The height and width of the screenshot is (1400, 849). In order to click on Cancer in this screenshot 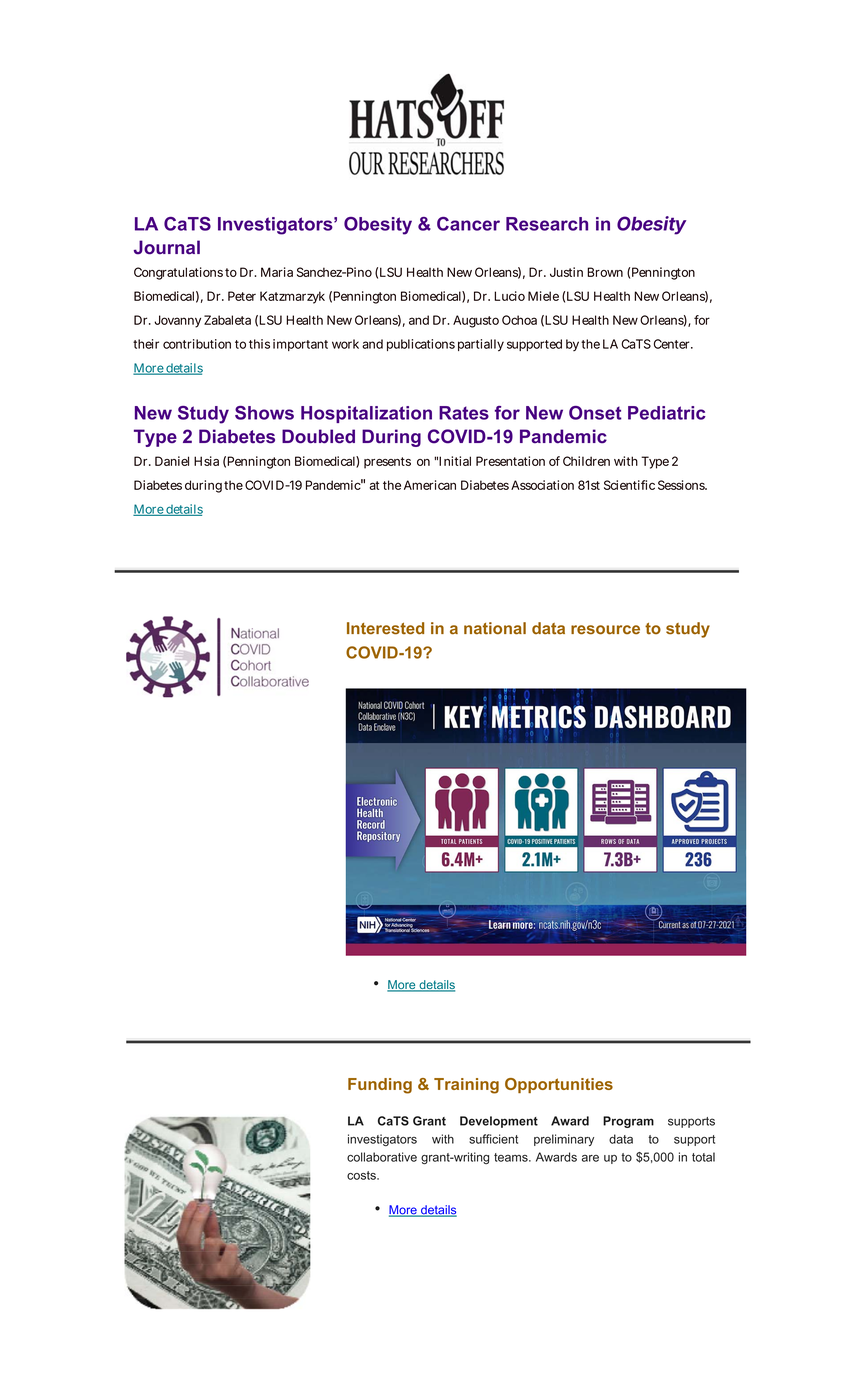, I will do `click(468, 224)`.
